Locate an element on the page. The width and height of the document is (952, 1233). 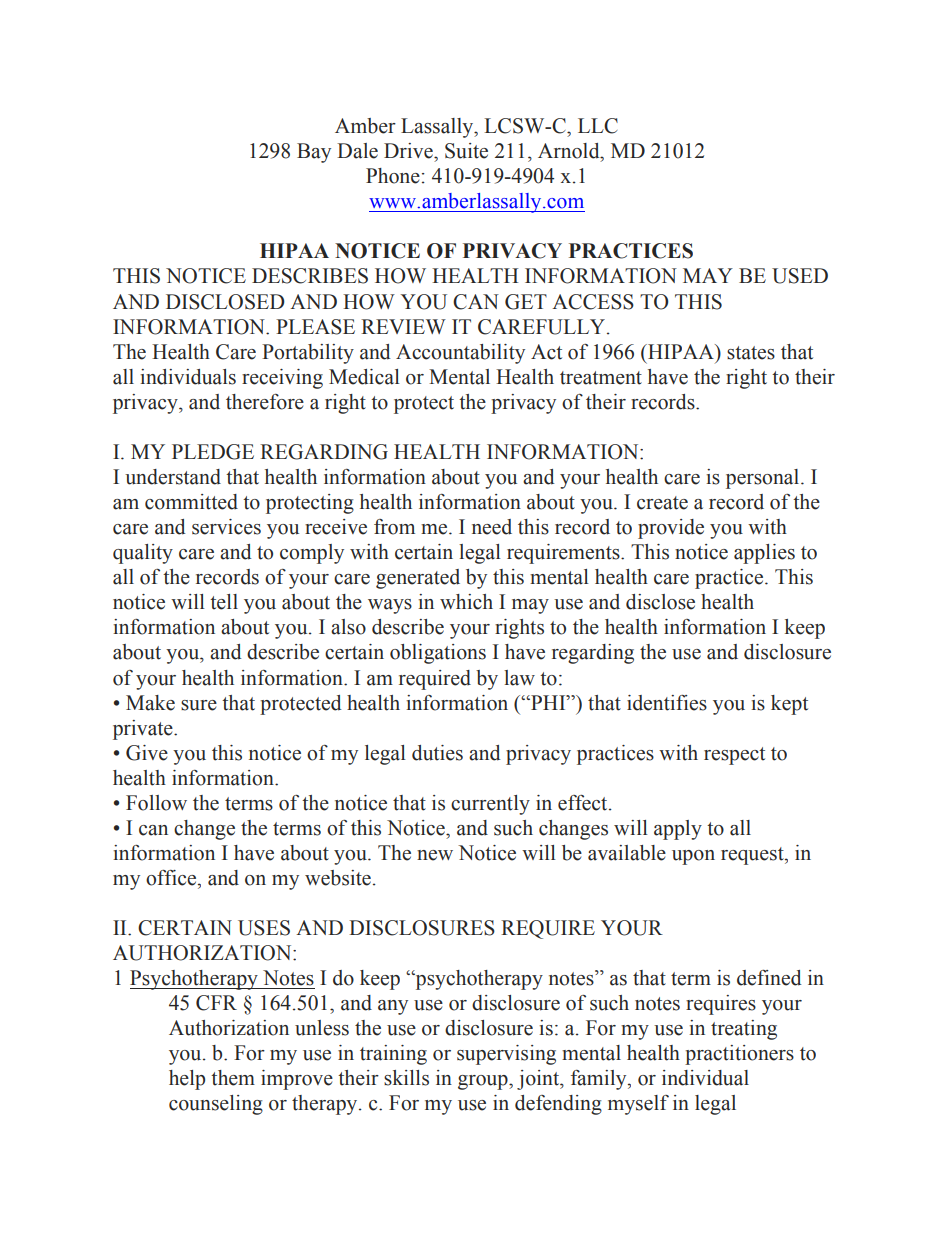
LLC is located at coordinates (598, 126).
